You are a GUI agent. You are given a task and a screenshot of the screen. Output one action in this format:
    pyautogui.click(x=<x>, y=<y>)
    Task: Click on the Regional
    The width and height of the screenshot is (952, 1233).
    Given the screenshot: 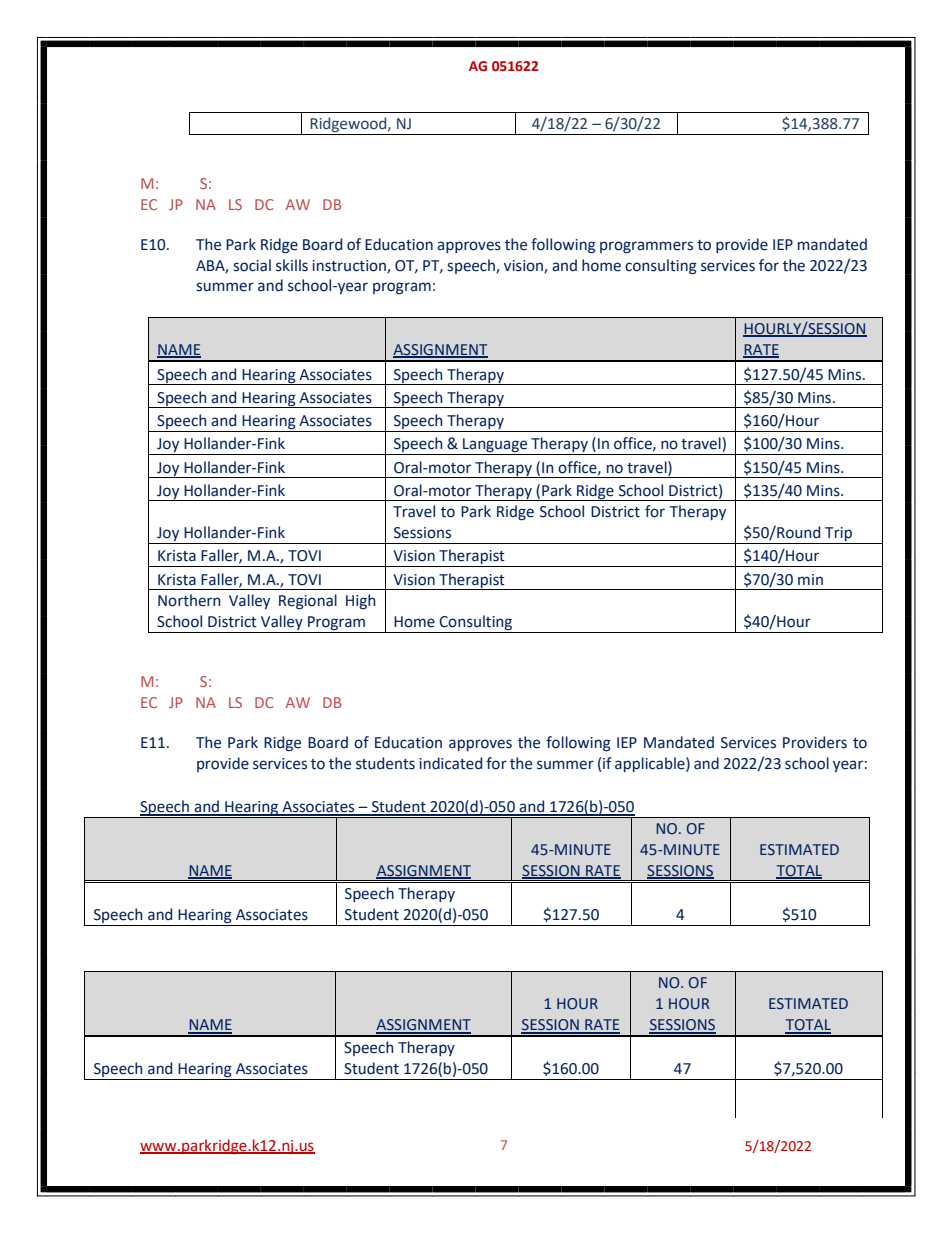 What is the action you would take?
    pyautogui.click(x=308, y=602)
